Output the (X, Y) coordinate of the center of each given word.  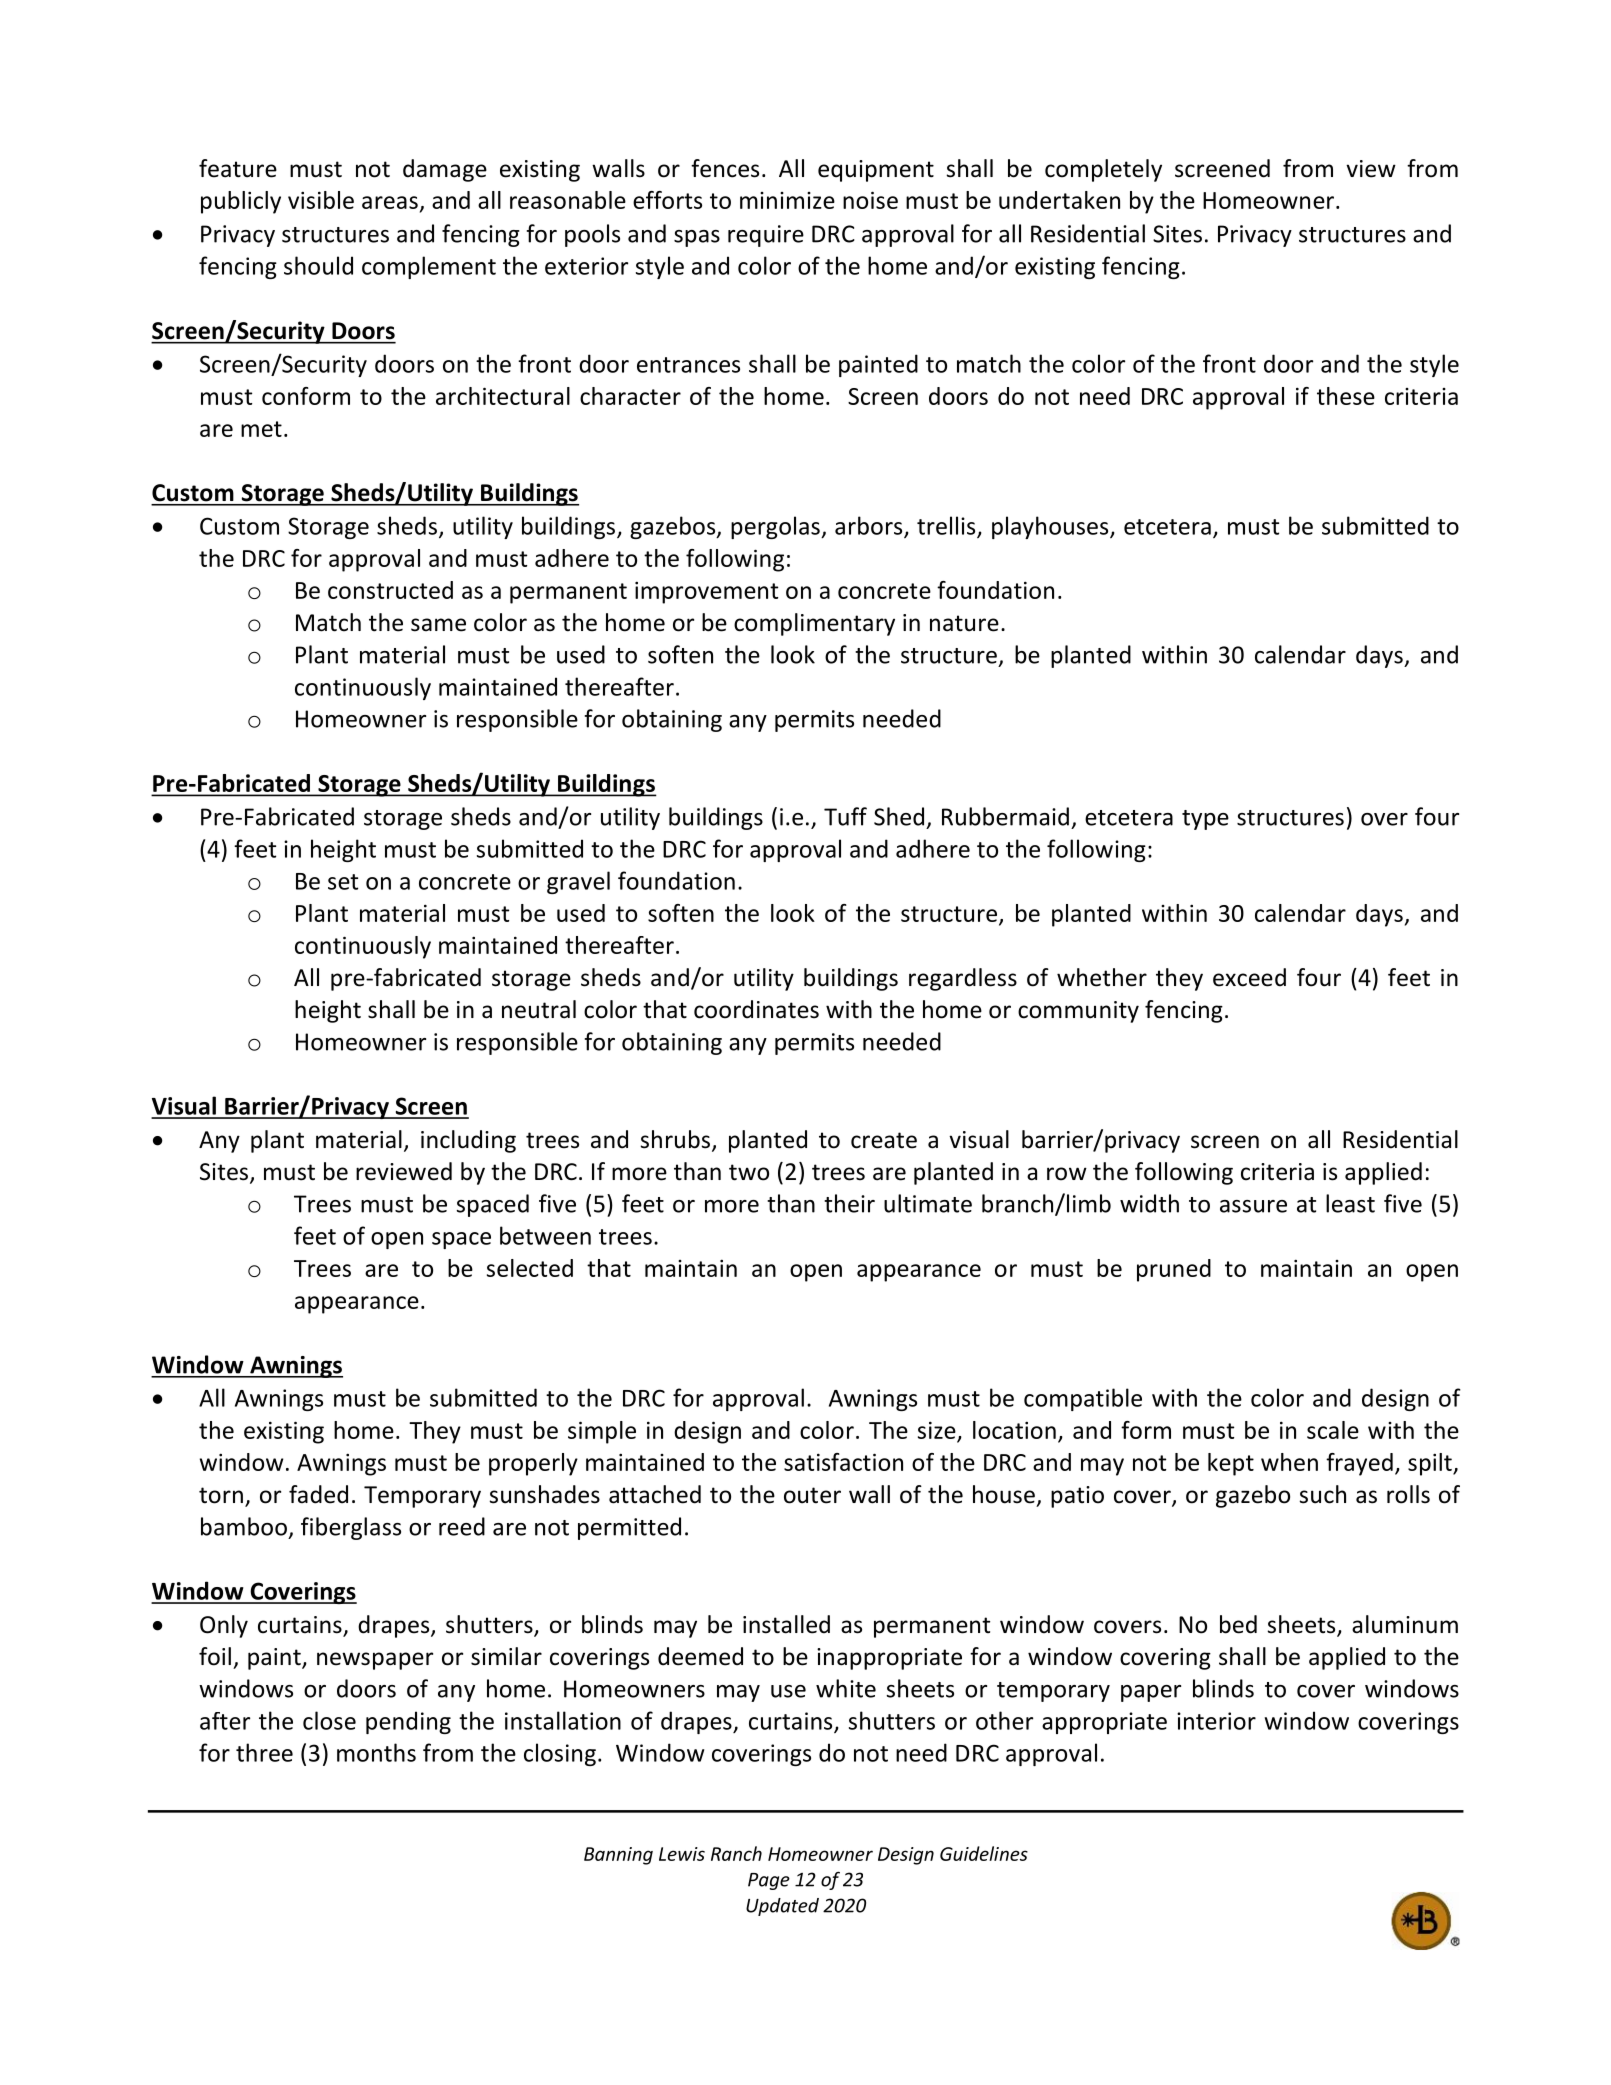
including (468, 1141)
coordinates (756, 1009)
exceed (1249, 977)
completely (1103, 170)
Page (769, 1881)
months (376, 1752)
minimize (787, 200)
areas (390, 202)
